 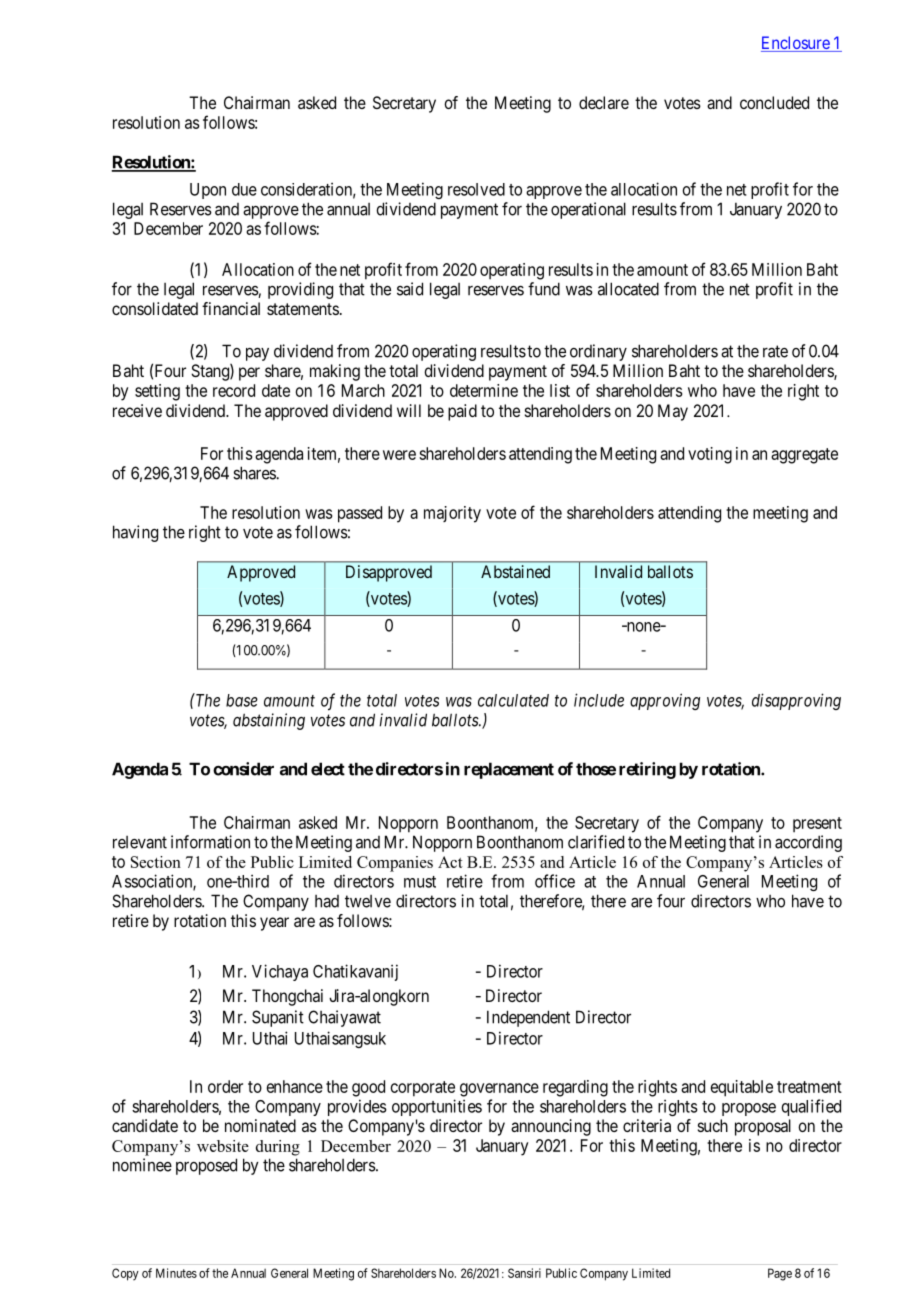 I want to click on calculated, so click(x=513, y=700).
